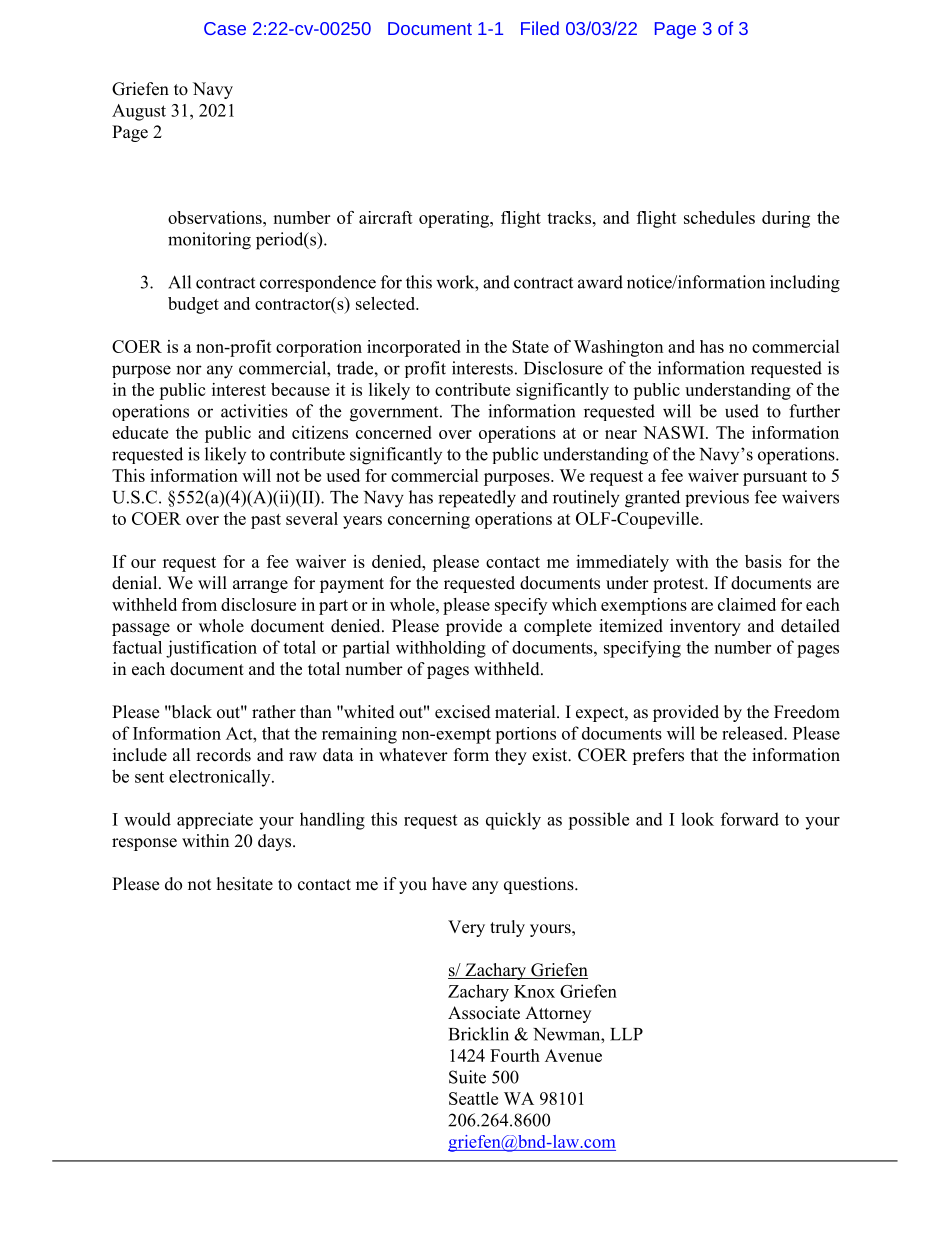 The width and height of the screenshot is (952, 1233). I want to click on appreciate, so click(215, 820).
